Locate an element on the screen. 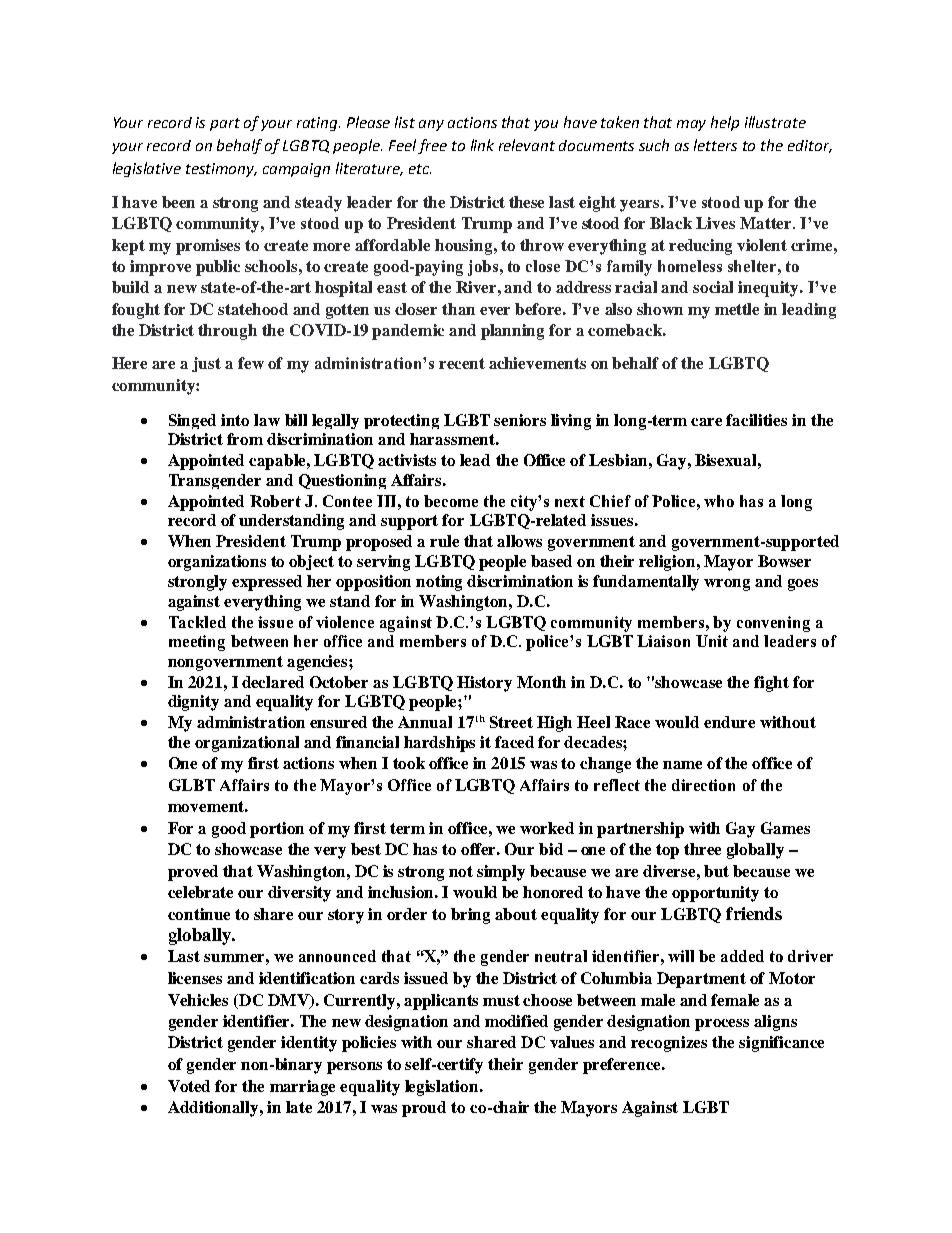  testimony is located at coordinates (221, 170).
